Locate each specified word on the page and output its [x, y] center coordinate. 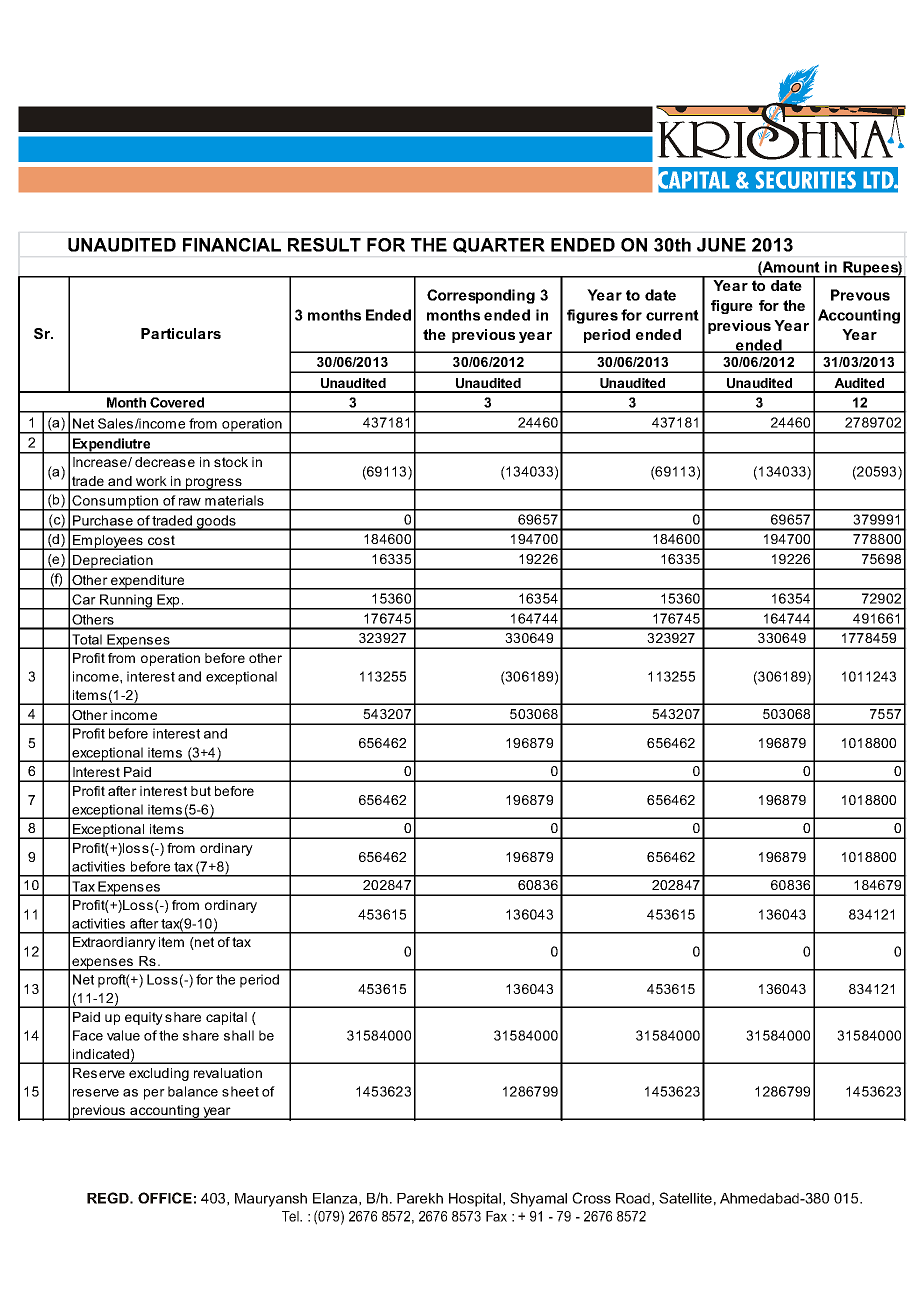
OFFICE [165, 1198]
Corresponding [481, 296]
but [201, 791]
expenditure [147, 582]
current [672, 315]
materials [234, 500]
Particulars [181, 333]
